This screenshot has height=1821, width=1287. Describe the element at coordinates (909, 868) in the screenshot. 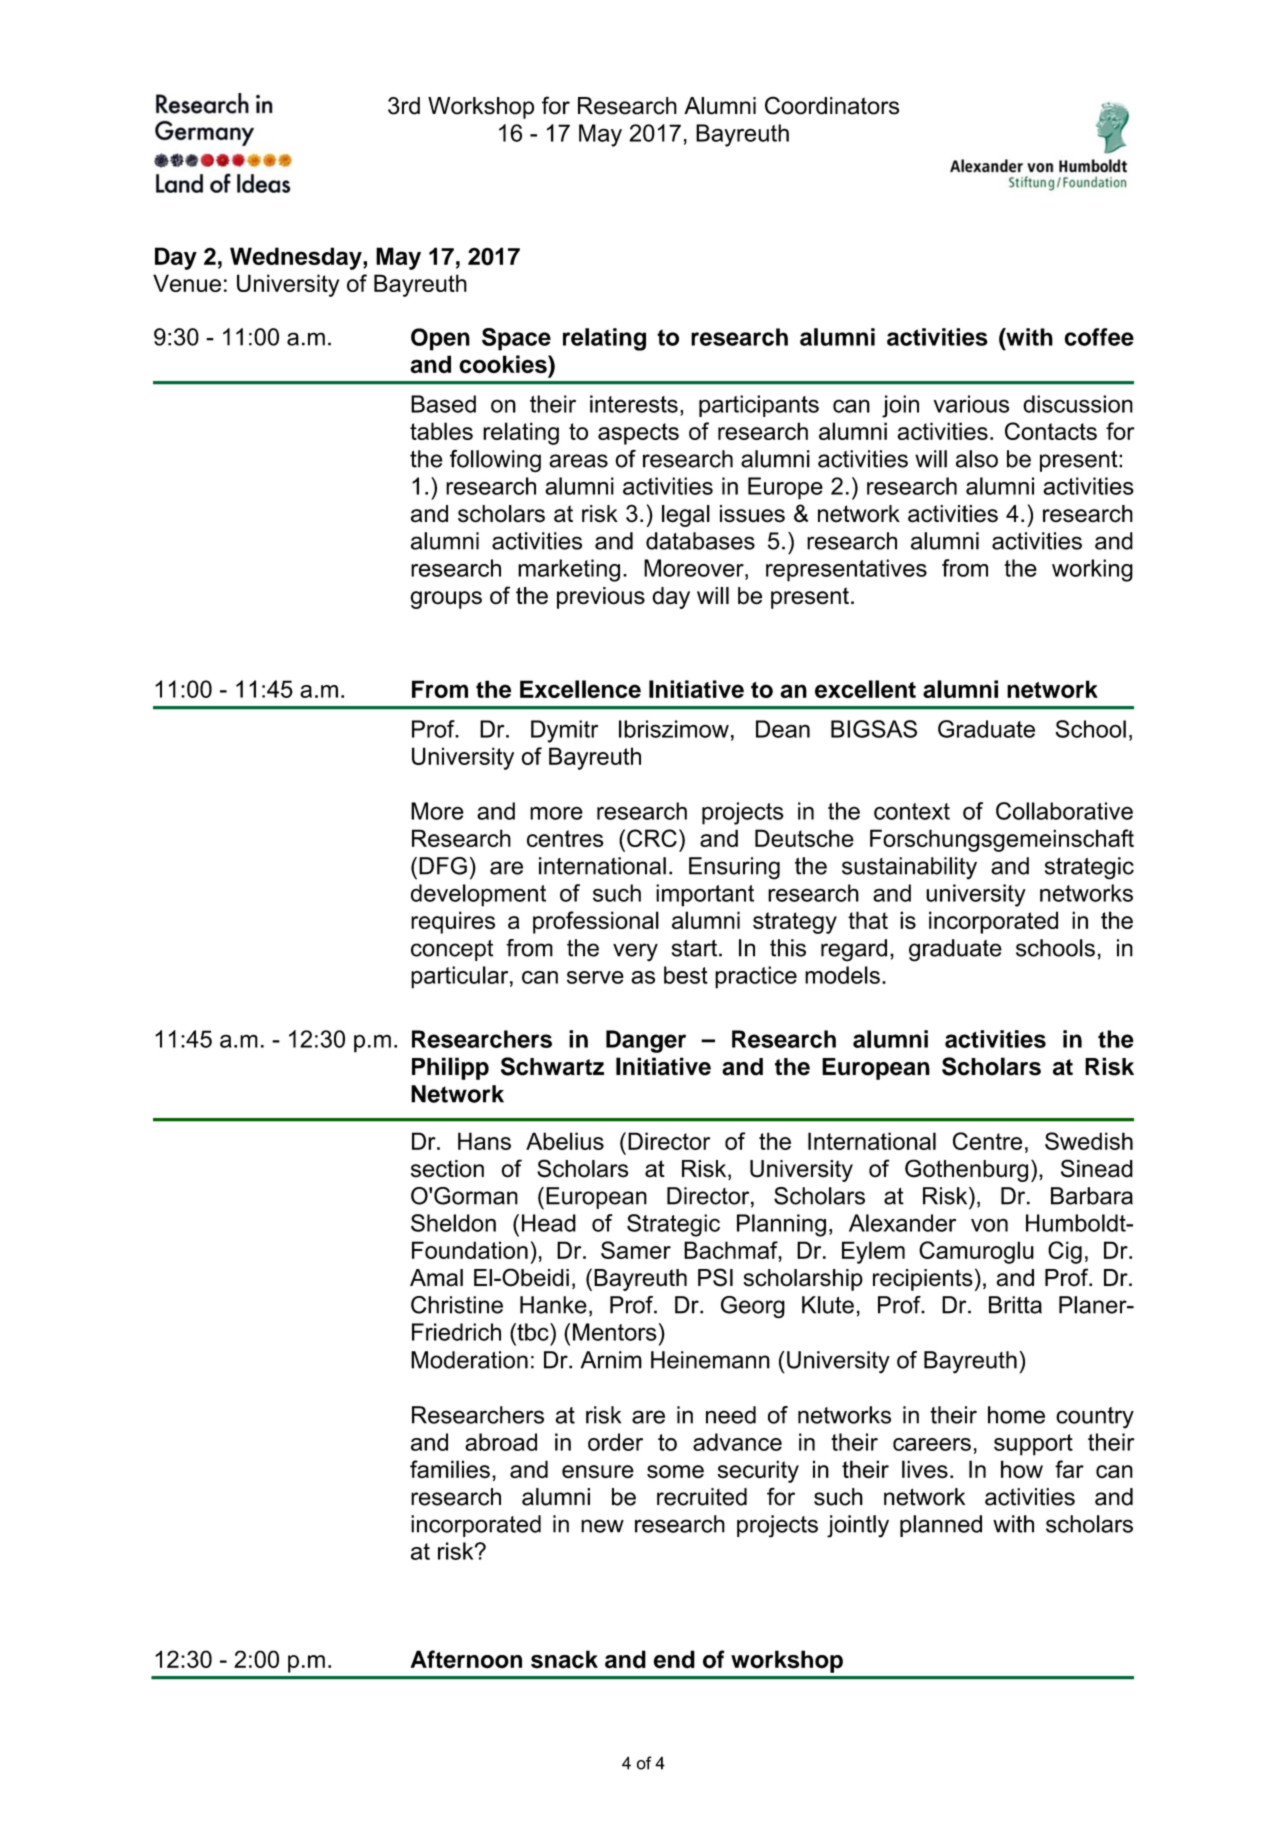

I see `sustainability` at that location.
